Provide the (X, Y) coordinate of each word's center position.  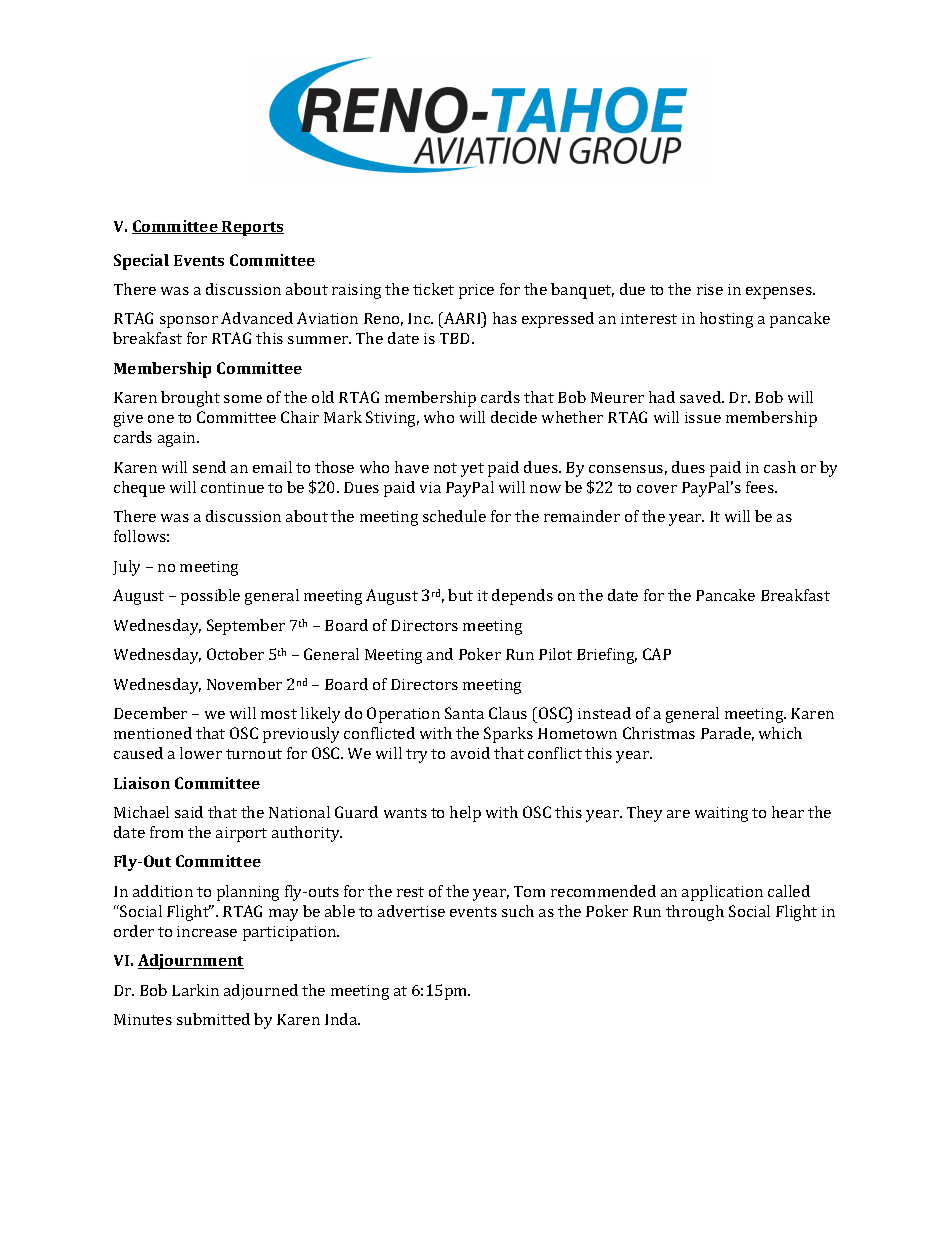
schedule (454, 516)
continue (232, 487)
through (695, 913)
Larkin (195, 990)
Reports (252, 228)
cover (657, 489)
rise (710, 289)
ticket (433, 289)
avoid (470, 753)
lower (201, 753)
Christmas (659, 733)
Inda (342, 1019)
